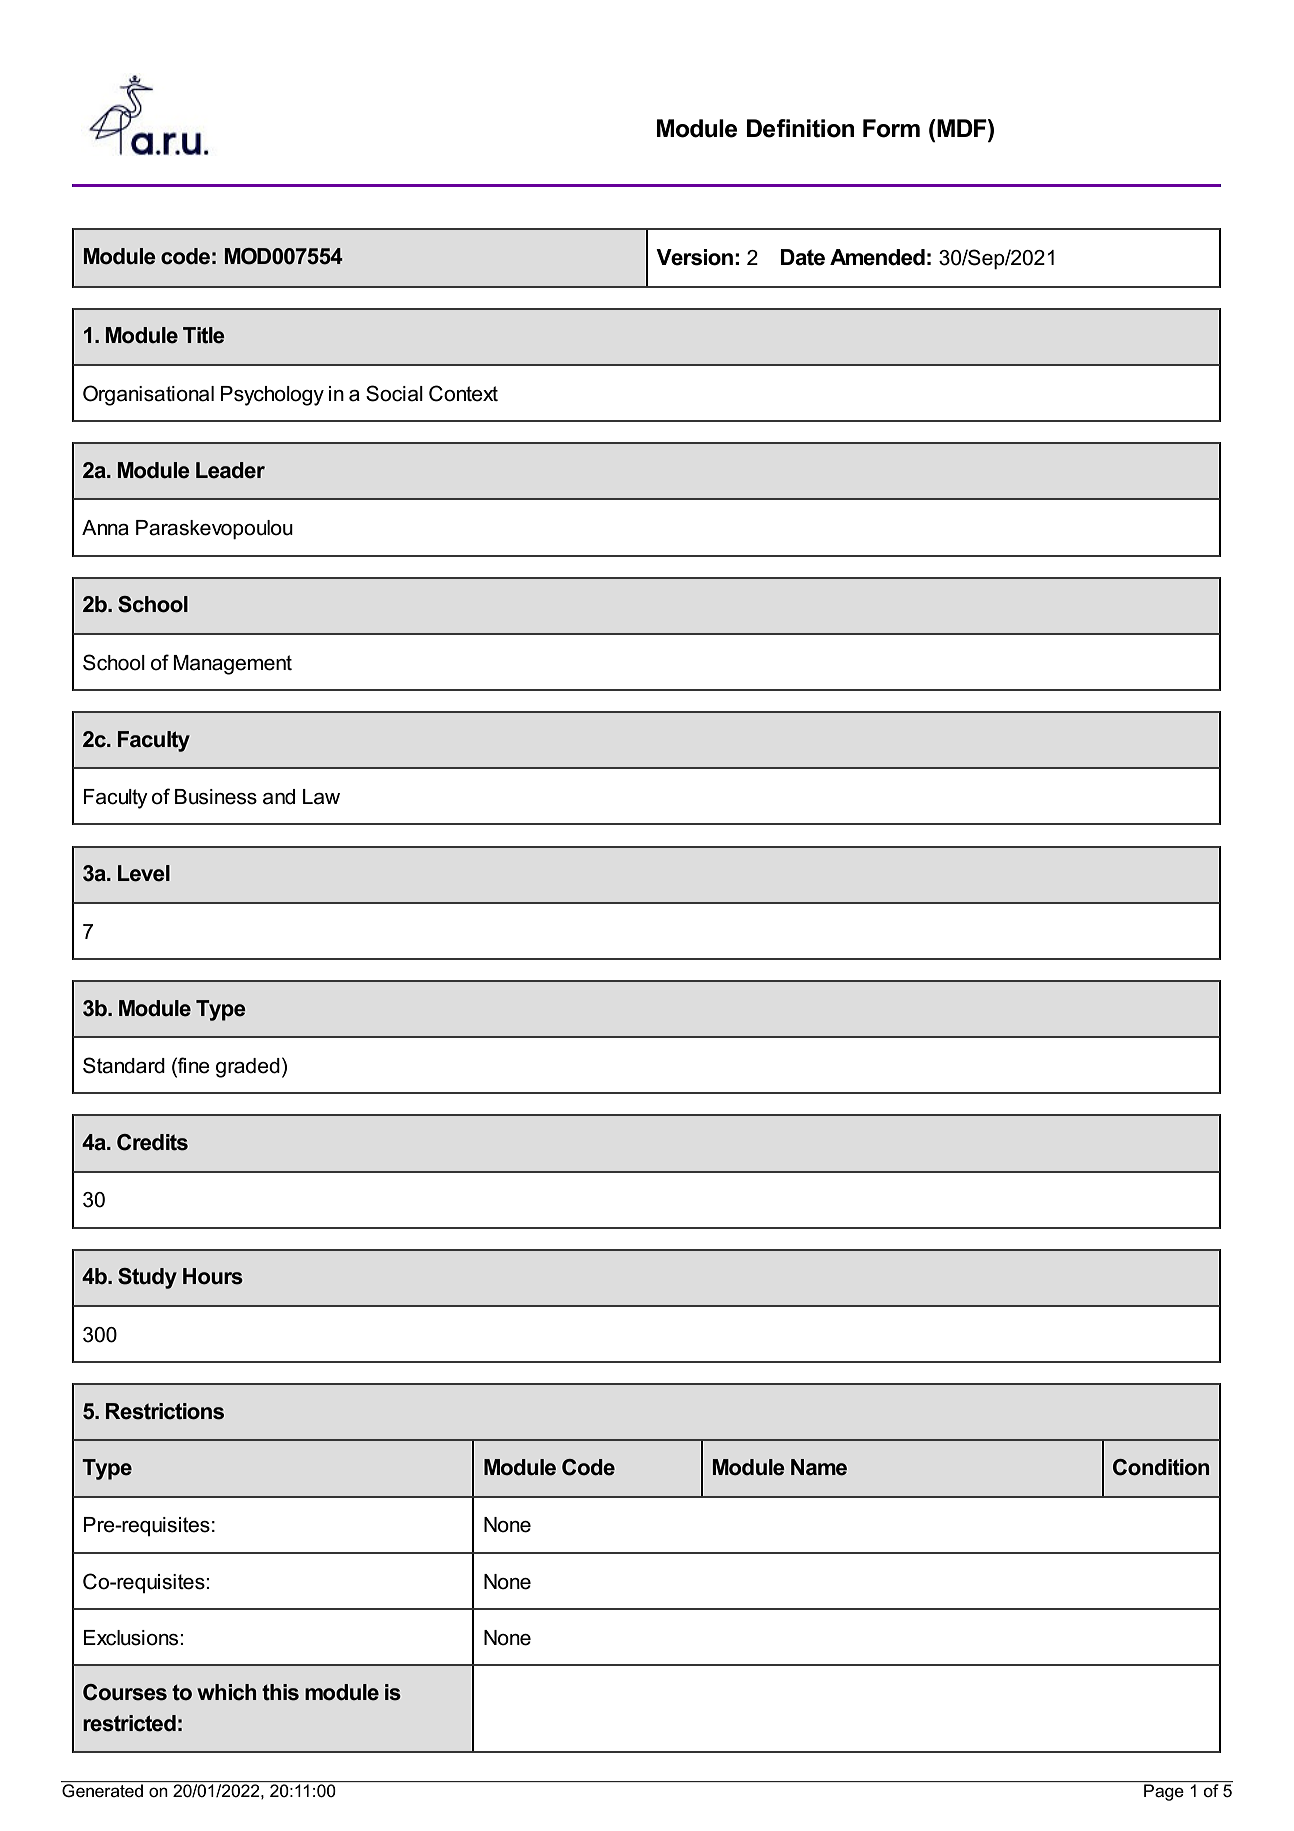 The height and width of the image is (1831, 1294). Describe the element at coordinates (962, 128) in the image. I see `MDF` at that location.
